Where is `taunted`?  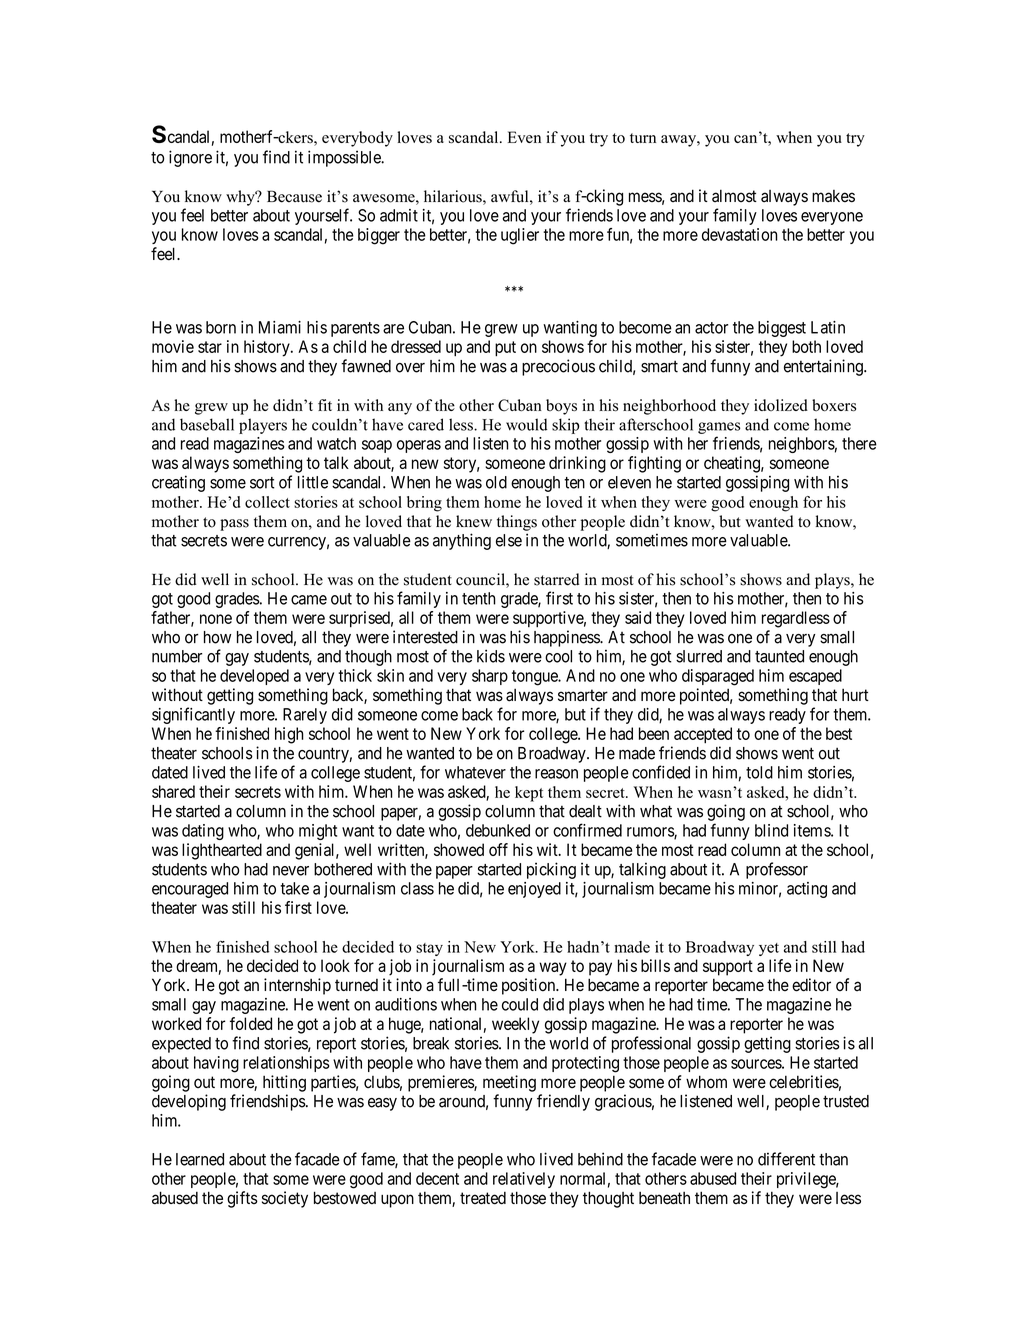 taunted is located at coordinates (779, 656).
